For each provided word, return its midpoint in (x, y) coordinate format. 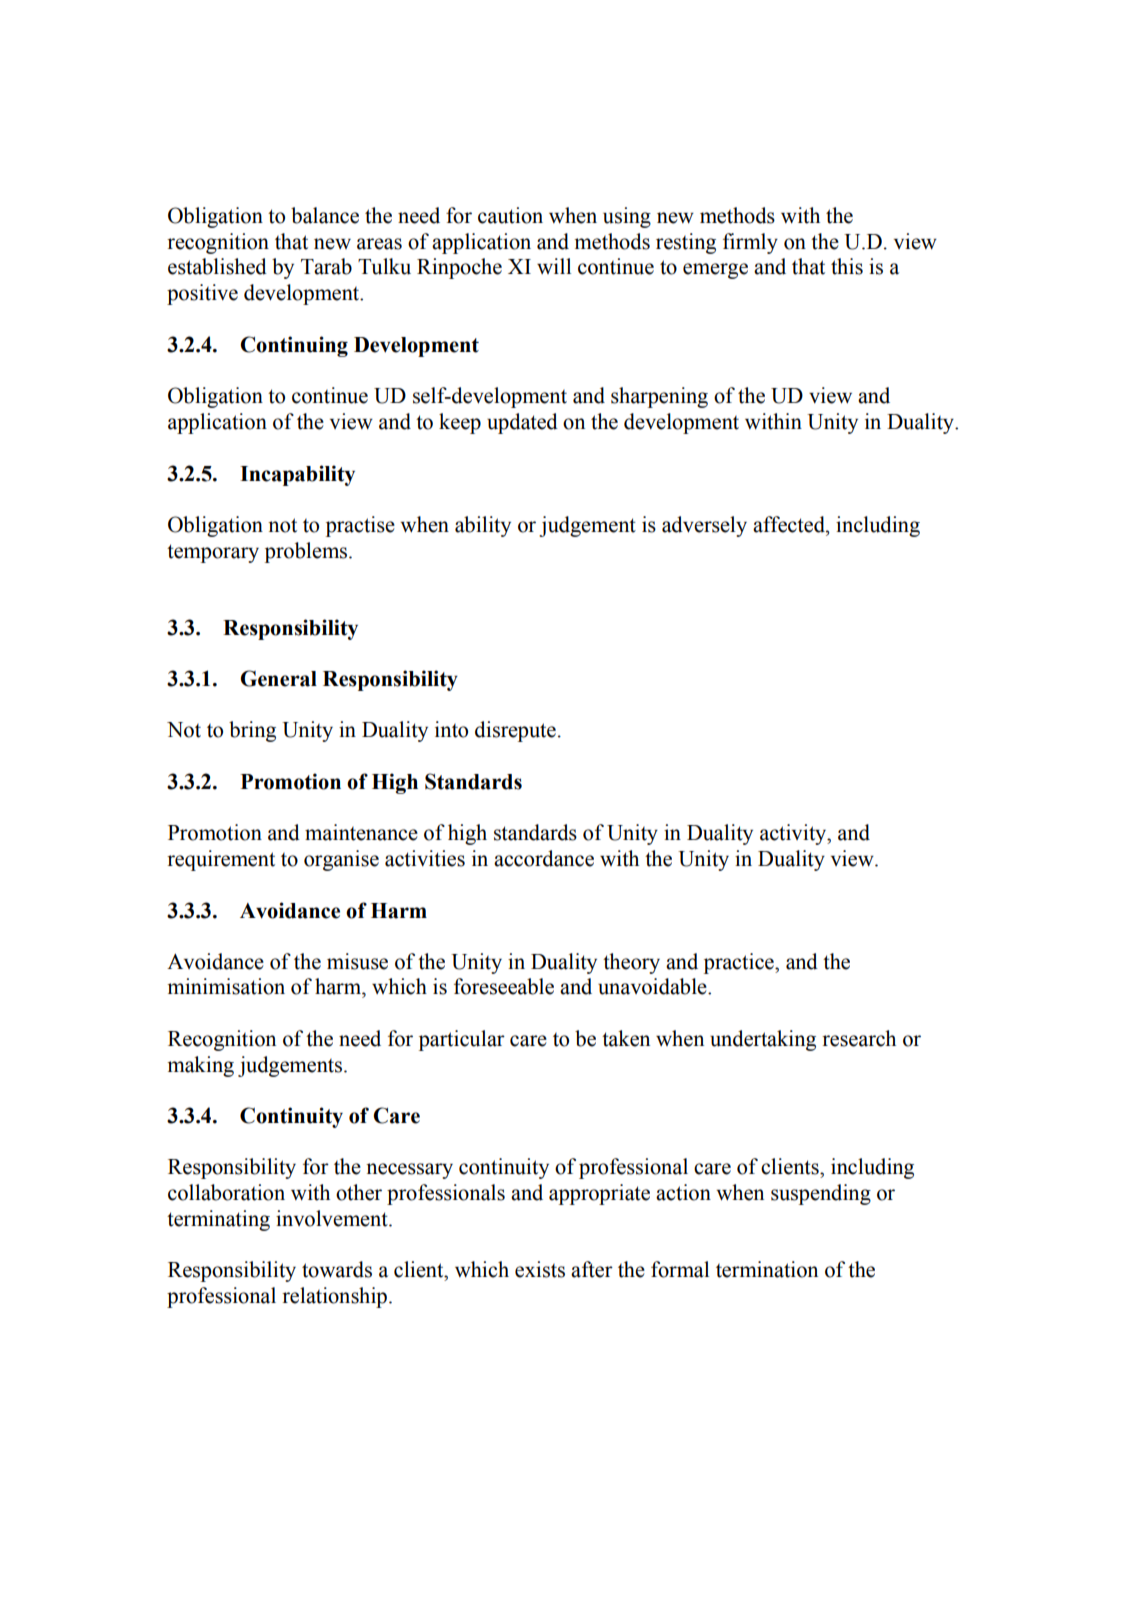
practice (740, 963)
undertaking (763, 1040)
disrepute (515, 731)
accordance (544, 858)
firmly (750, 243)
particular (462, 1040)
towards (337, 1269)
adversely (704, 526)
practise (360, 526)
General (278, 678)
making (200, 1066)
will (554, 266)
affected (790, 524)
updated (522, 423)
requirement (221, 860)
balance (325, 215)
